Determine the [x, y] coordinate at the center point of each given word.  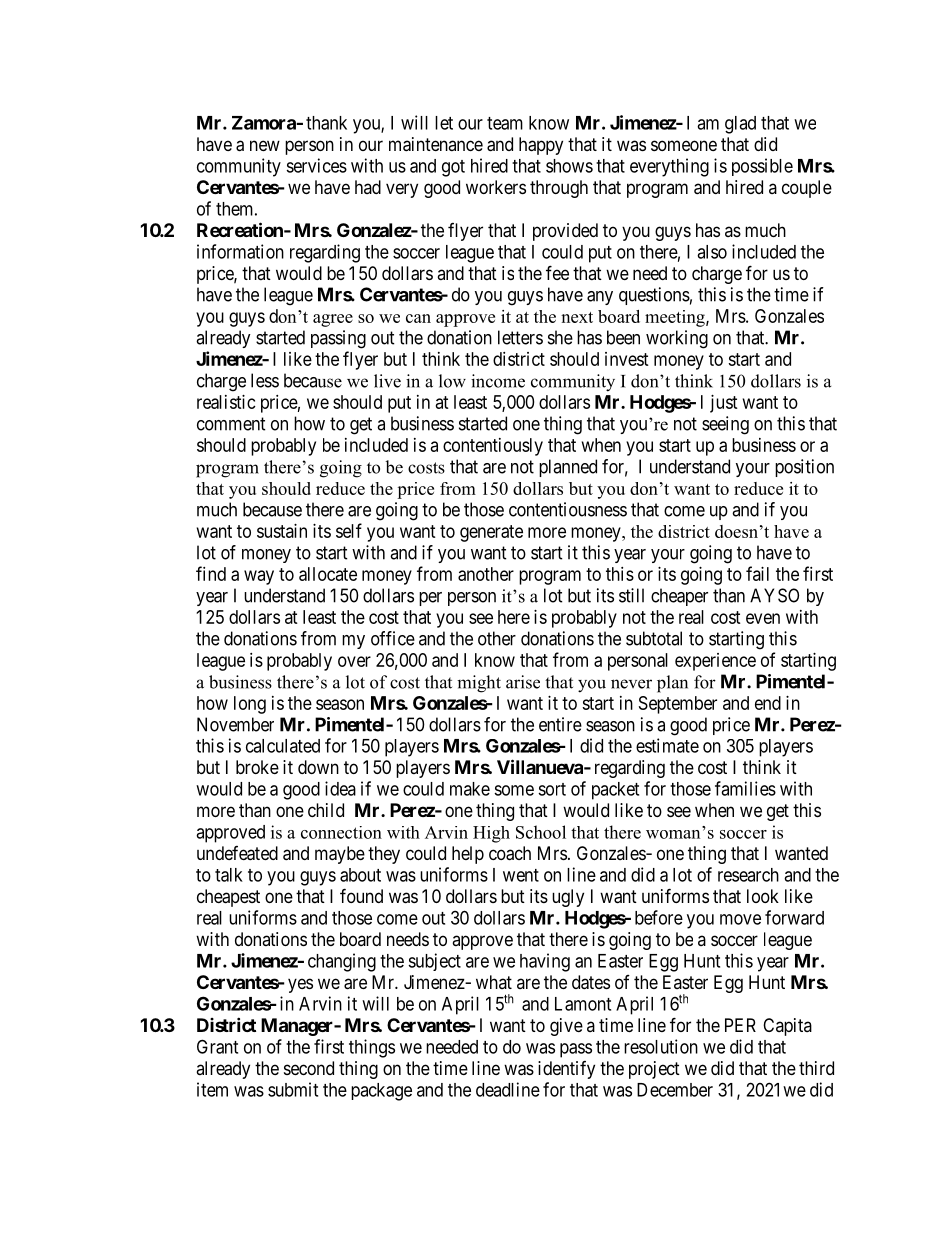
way [259, 577]
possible [762, 167]
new [265, 145]
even [763, 618]
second [309, 1068]
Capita [787, 1027]
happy [541, 146]
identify [566, 1070]
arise [523, 682]
